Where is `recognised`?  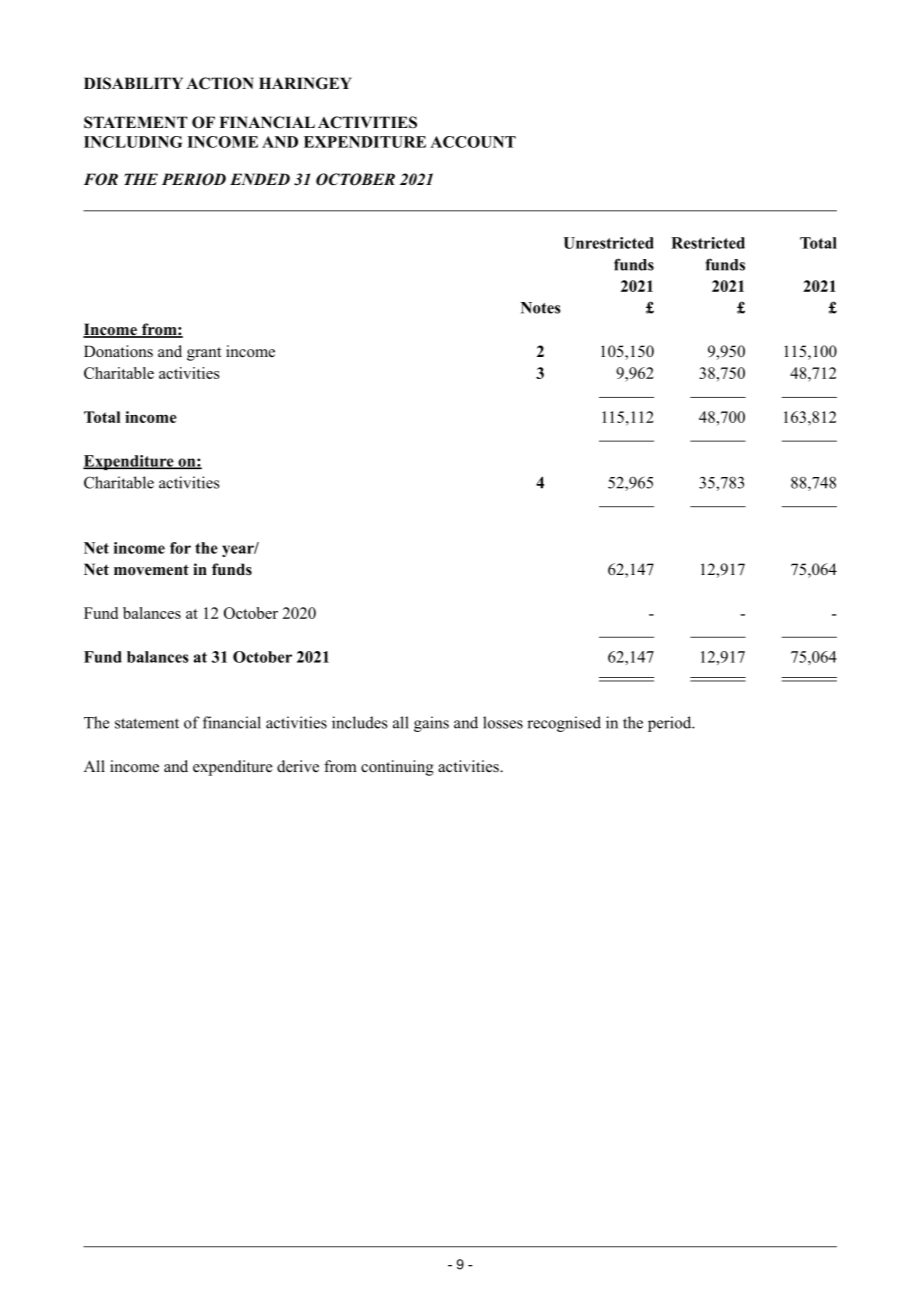 recognised is located at coordinates (564, 724).
